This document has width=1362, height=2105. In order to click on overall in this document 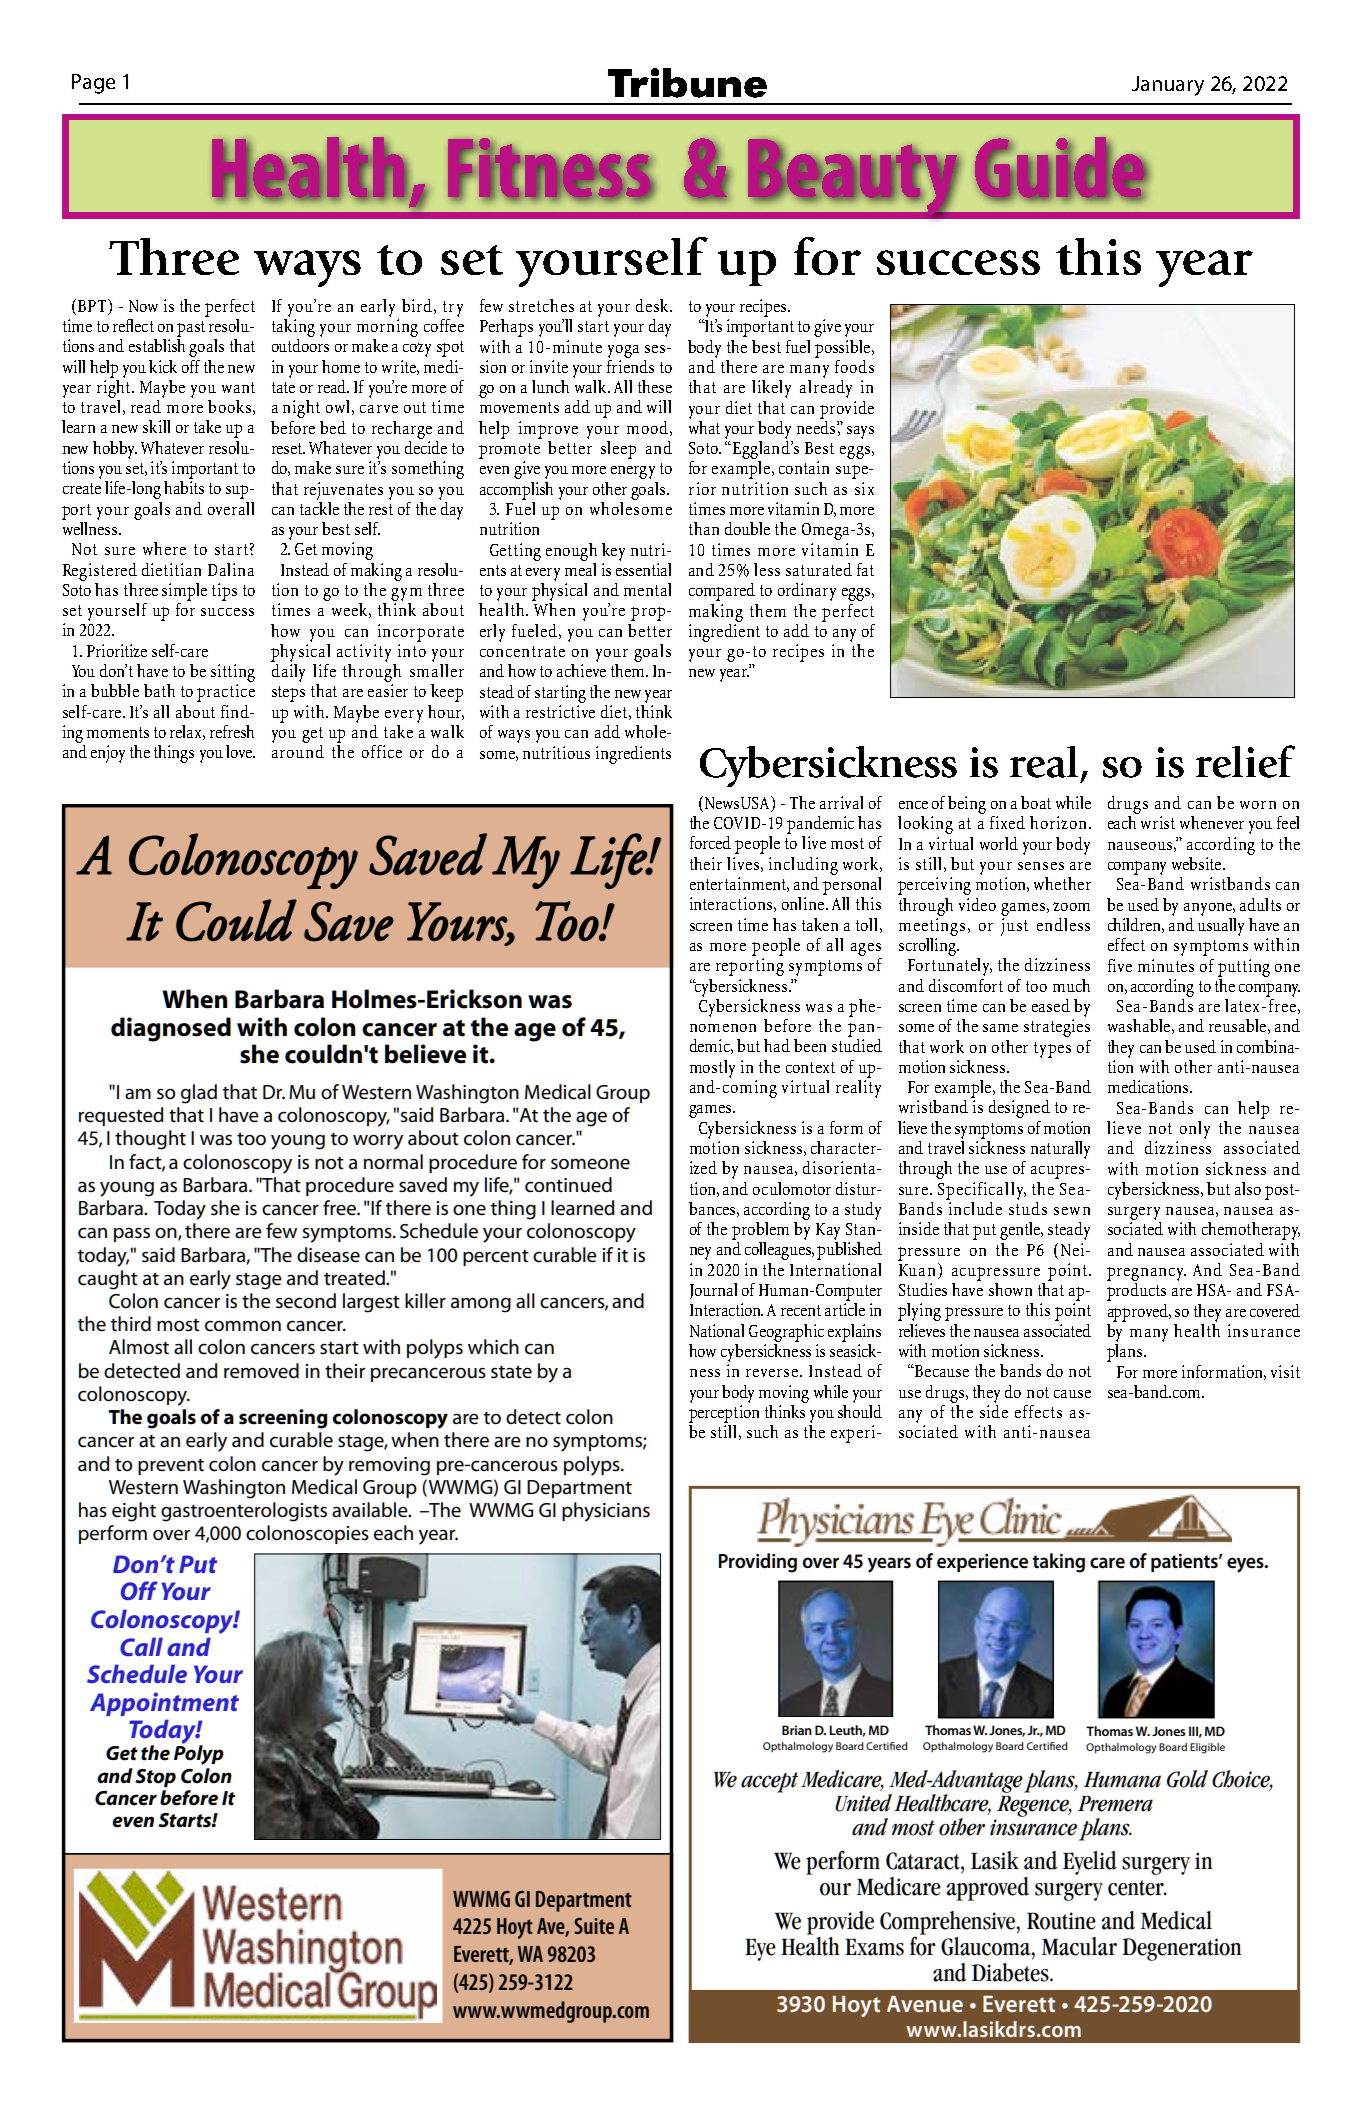, I will do `click(231, 508)`.
